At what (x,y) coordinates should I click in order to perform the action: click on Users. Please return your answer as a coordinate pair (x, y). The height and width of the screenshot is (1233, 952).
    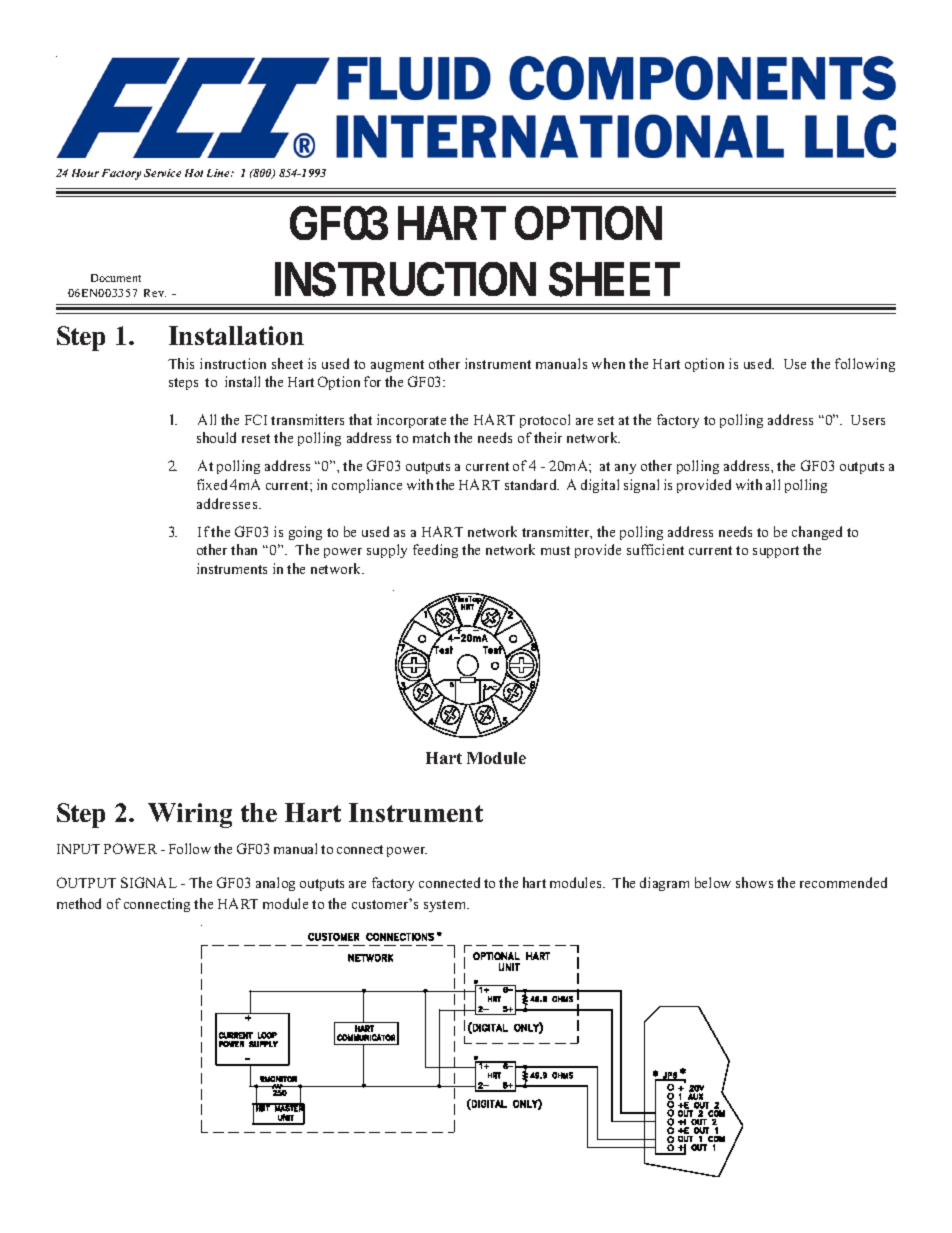
    Looking at the image, I should click on (868, 420).
